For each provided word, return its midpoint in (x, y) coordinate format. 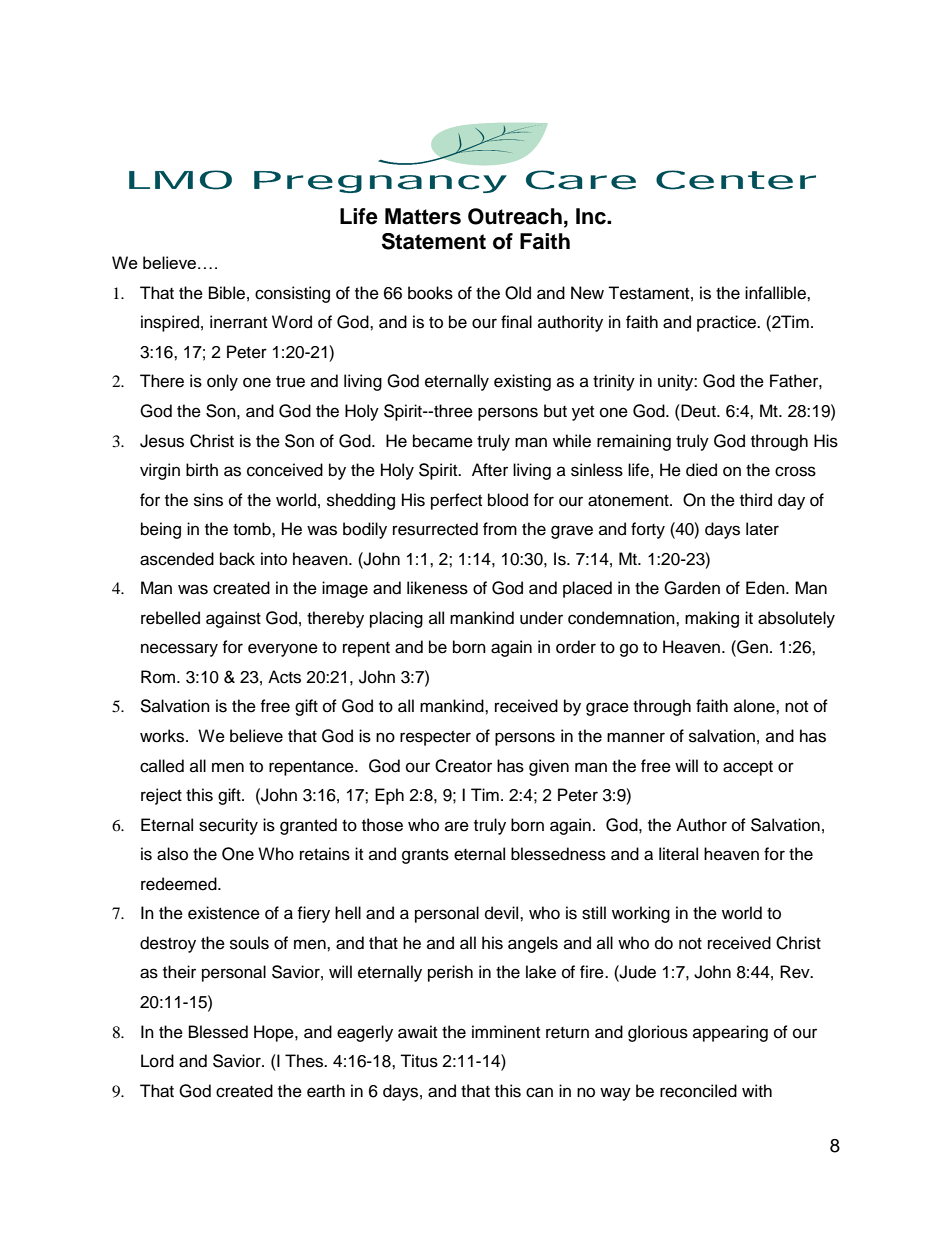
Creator (463, 766)
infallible (776, 293)
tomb (253, 529)
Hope (275, 1033)
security (228, 826)
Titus (419, 1061)
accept (748, 768)
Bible (227, 293)
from (500, 529)
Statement (434, 241)
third (756, 500)
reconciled (698, 1091)
